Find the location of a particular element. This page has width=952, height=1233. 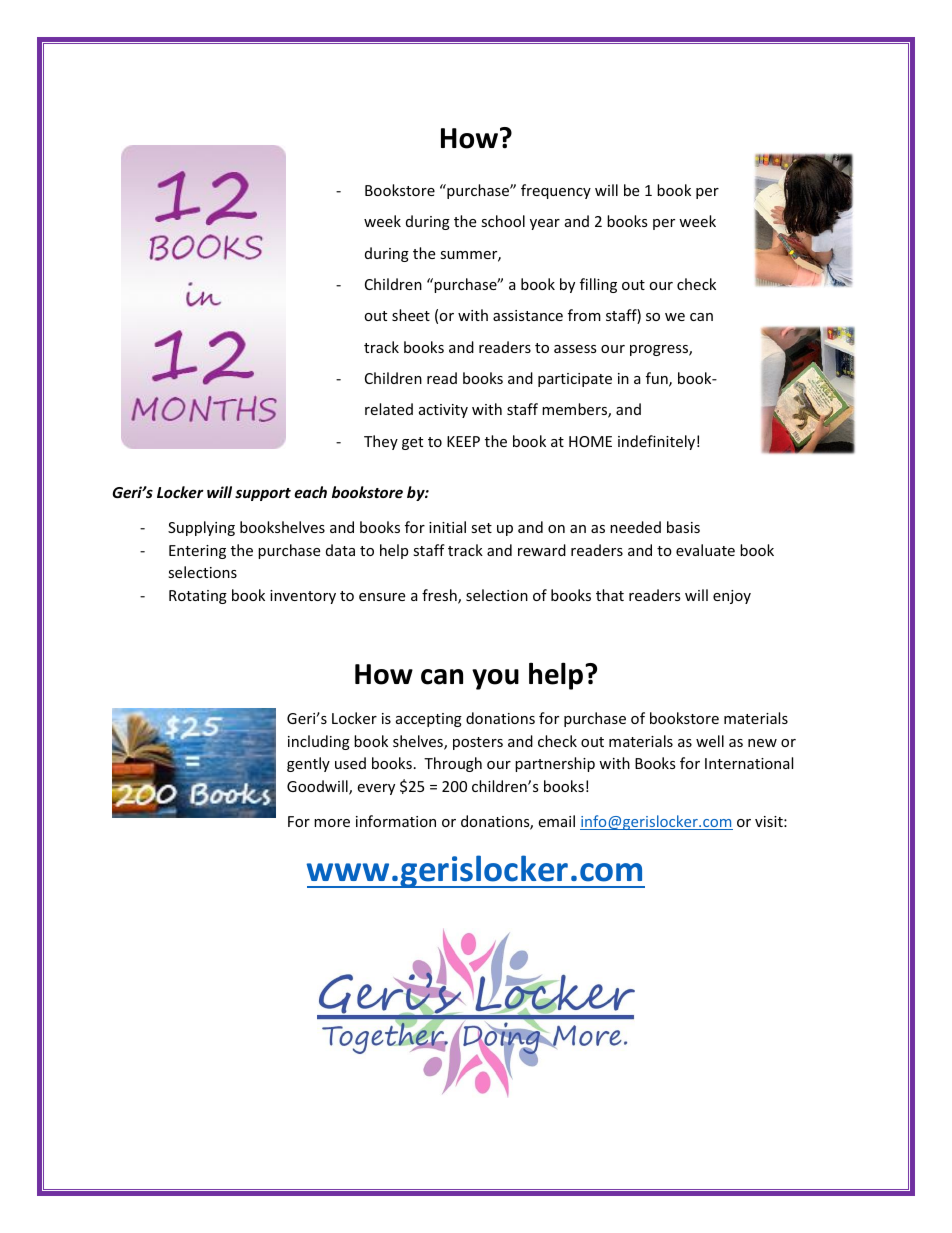

enjoy is located at coordinates (732, 597).
